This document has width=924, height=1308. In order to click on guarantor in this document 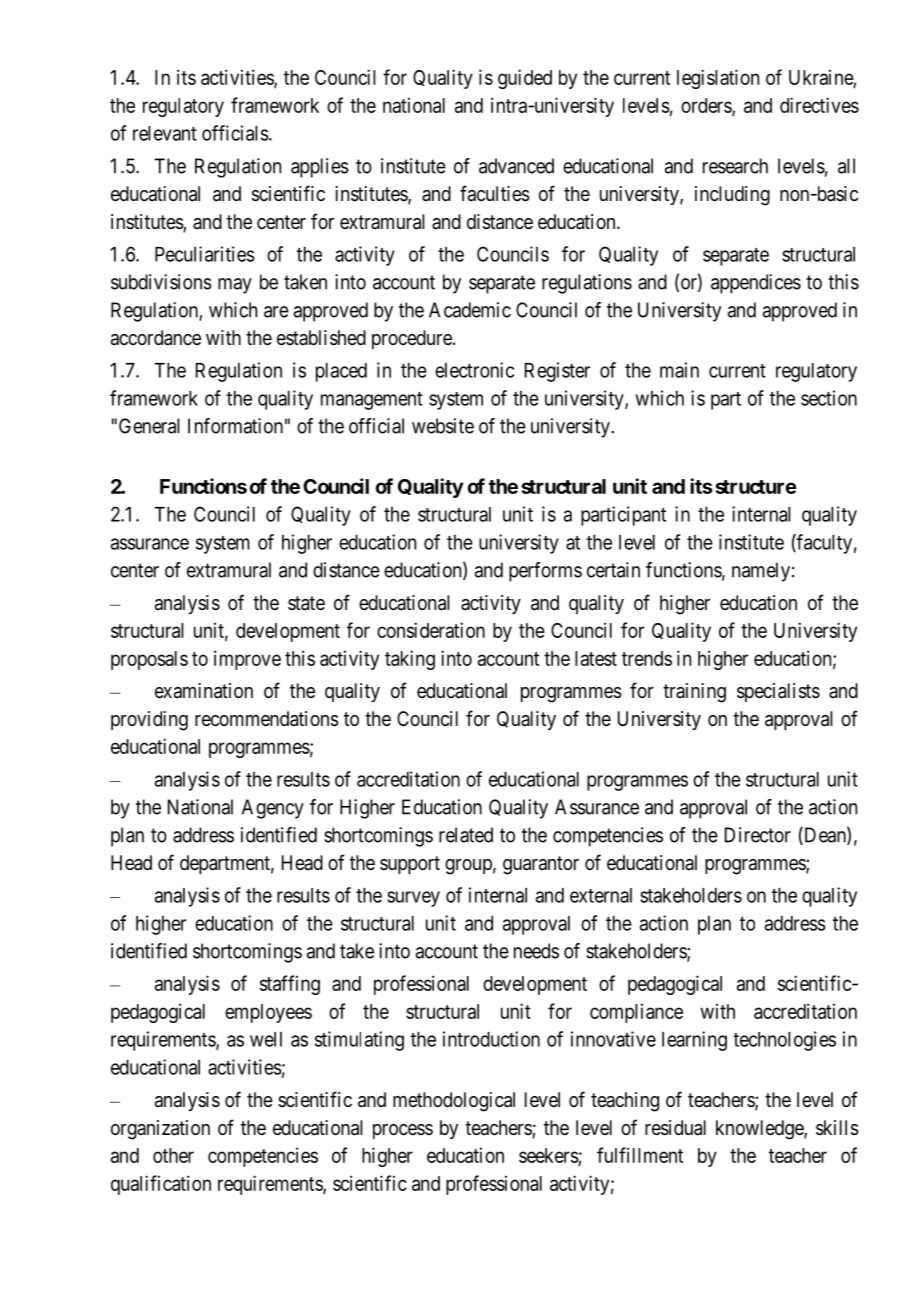, I will do `click(541, 865)`.
